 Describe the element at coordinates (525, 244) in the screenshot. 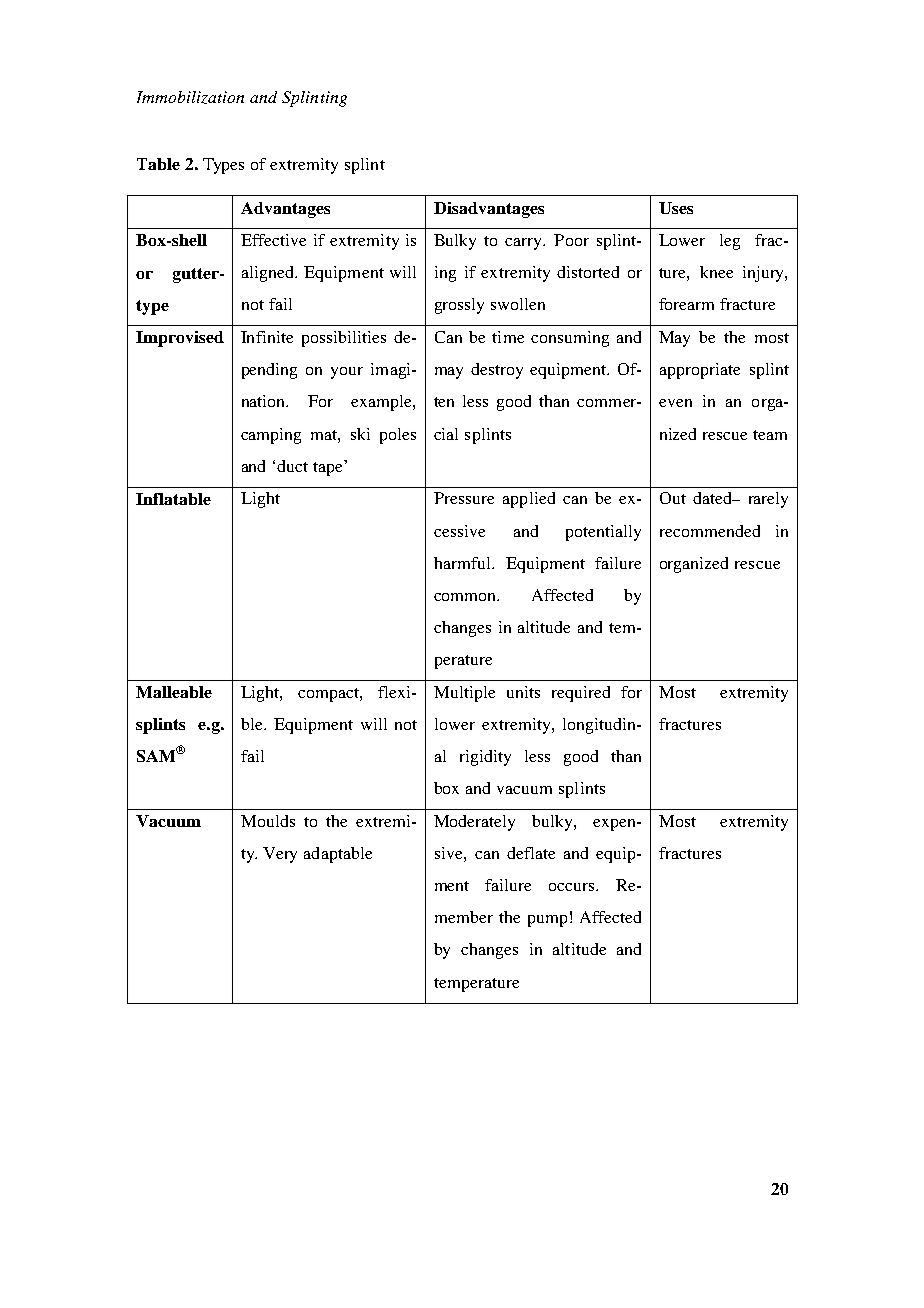

I see `carry` at that location.
